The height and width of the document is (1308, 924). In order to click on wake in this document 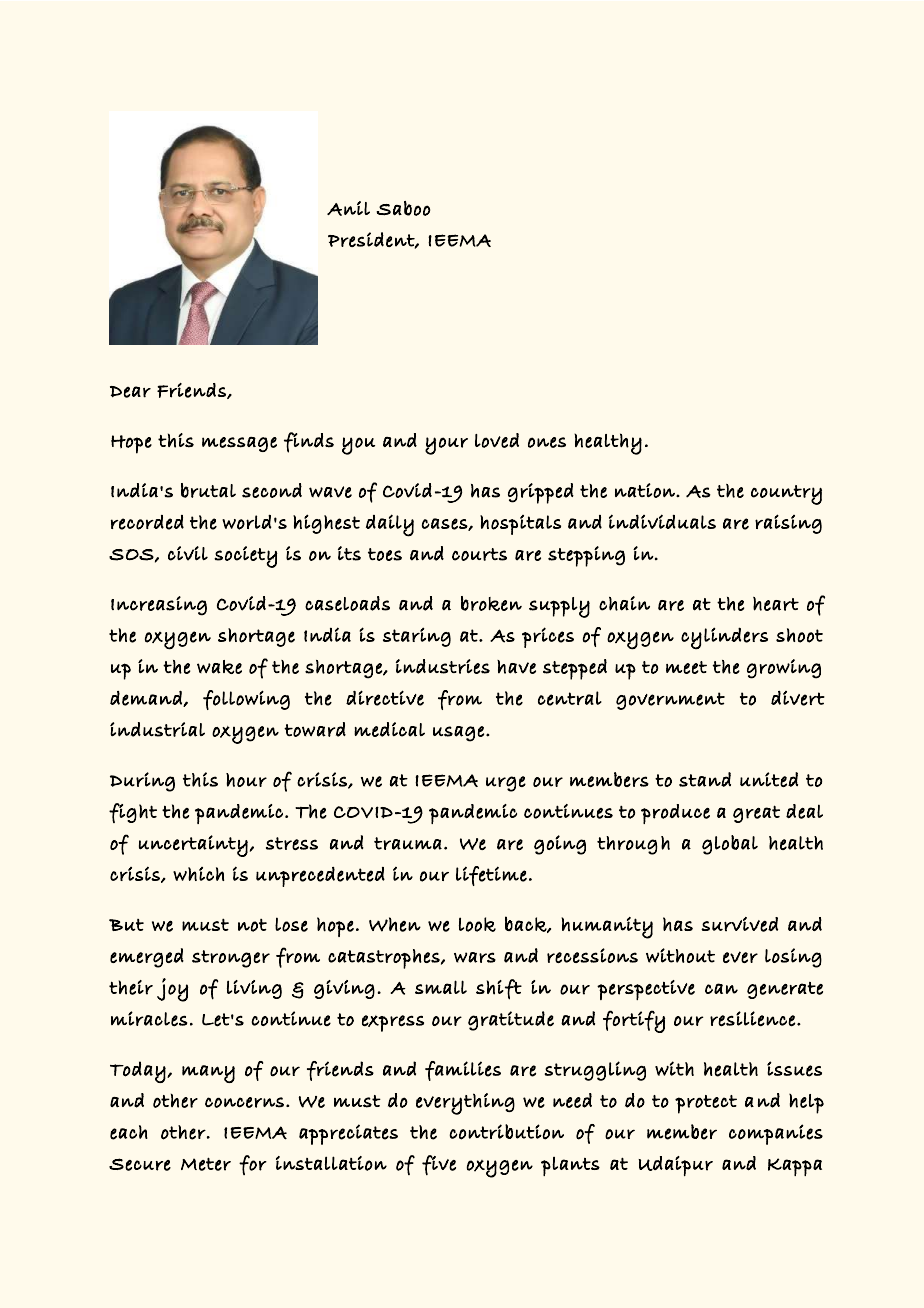, I will do `click(219, 667)`.
